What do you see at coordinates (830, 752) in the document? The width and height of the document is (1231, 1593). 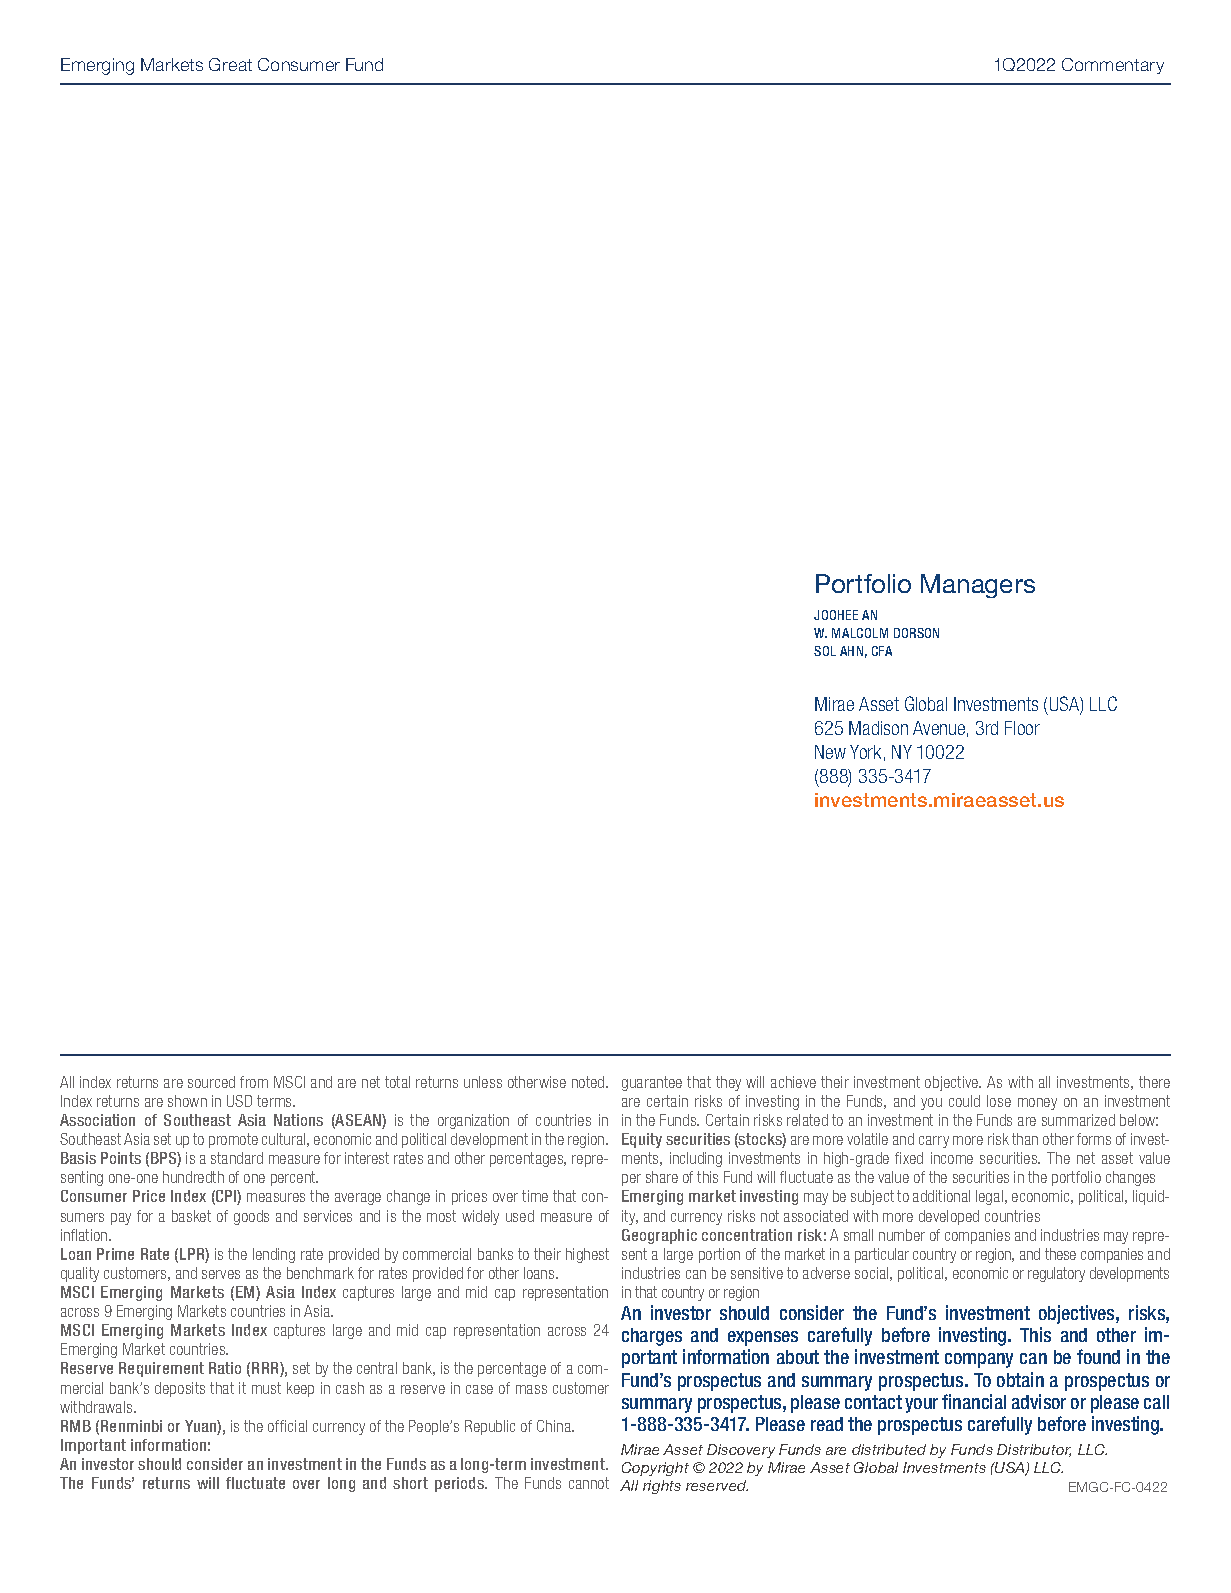 I see `New` at bounding box center [830, 752].
